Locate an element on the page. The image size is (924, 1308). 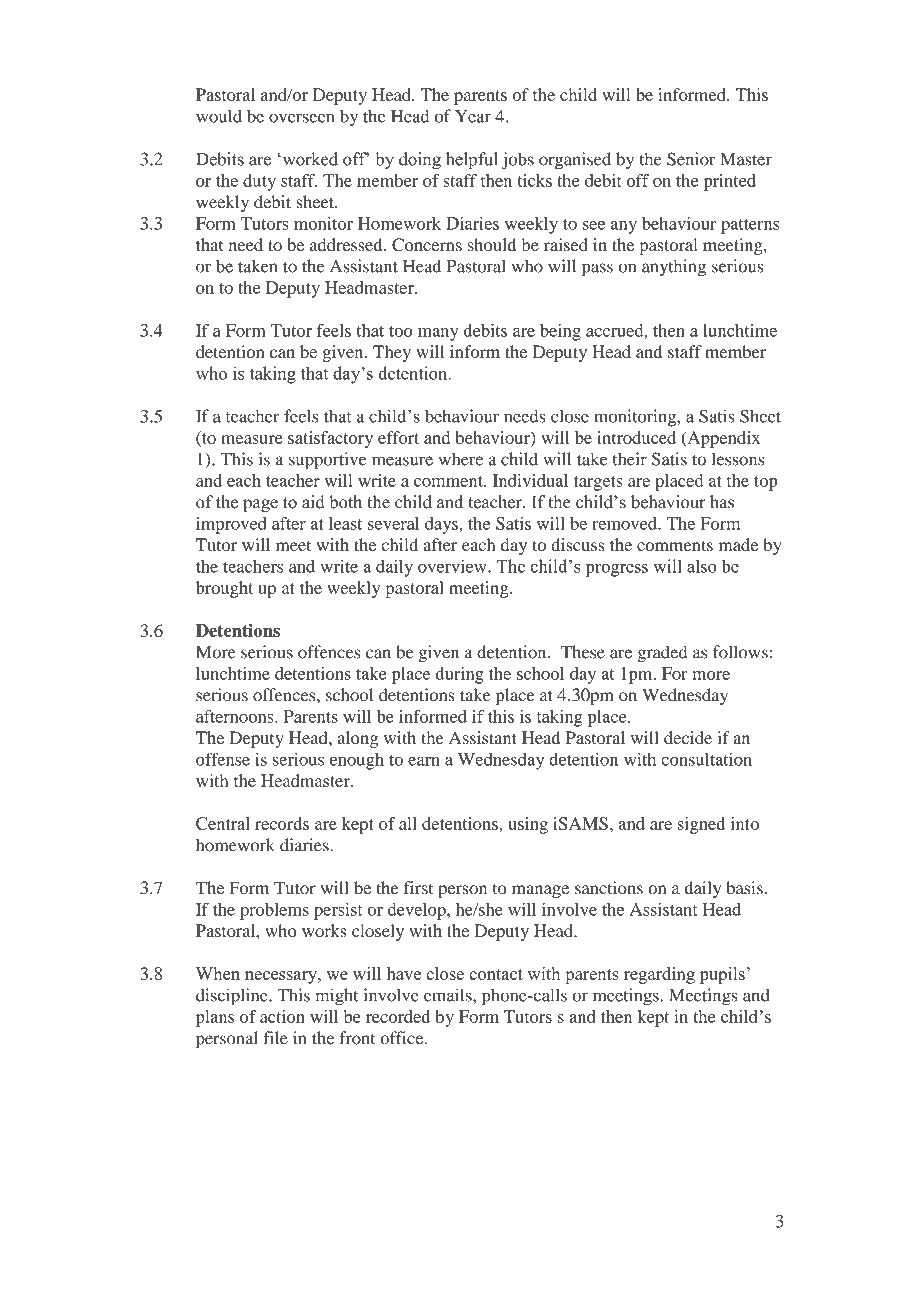
Senior is located at coordinates (691, 159).
